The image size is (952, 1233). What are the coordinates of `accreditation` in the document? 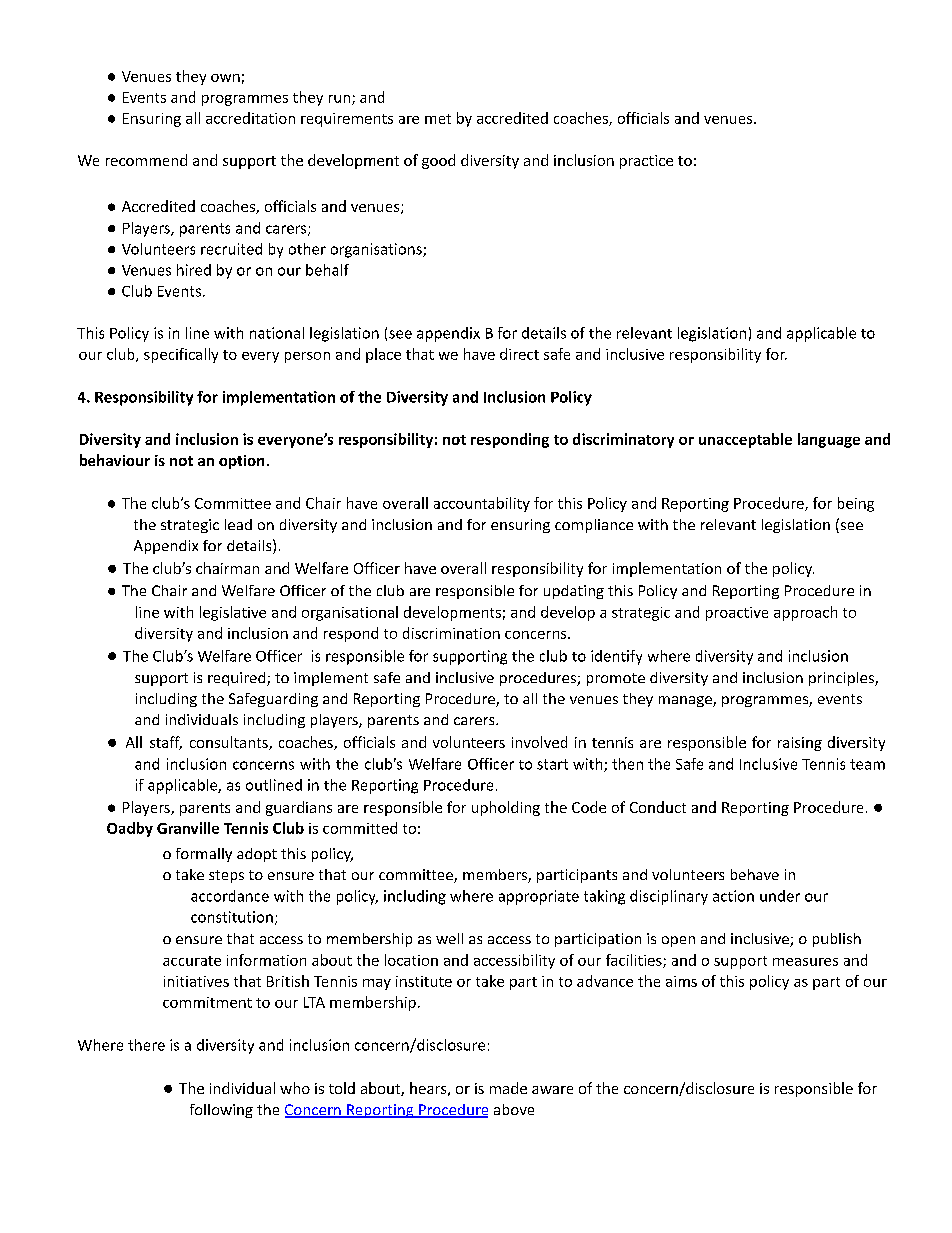 It's located at (250, 118).
